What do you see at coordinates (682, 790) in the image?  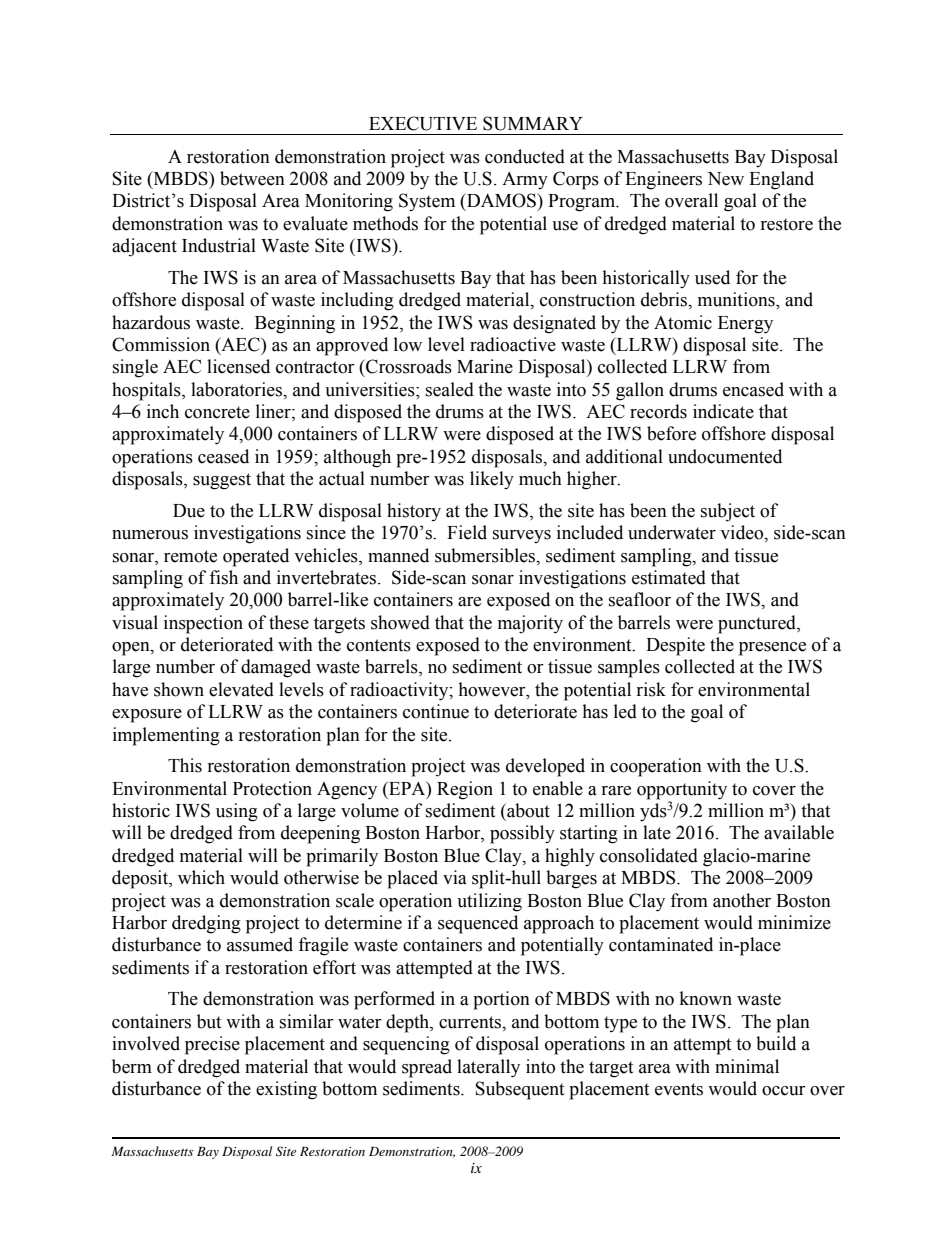 I see `opportunity` at bounding box center [682, 790].
